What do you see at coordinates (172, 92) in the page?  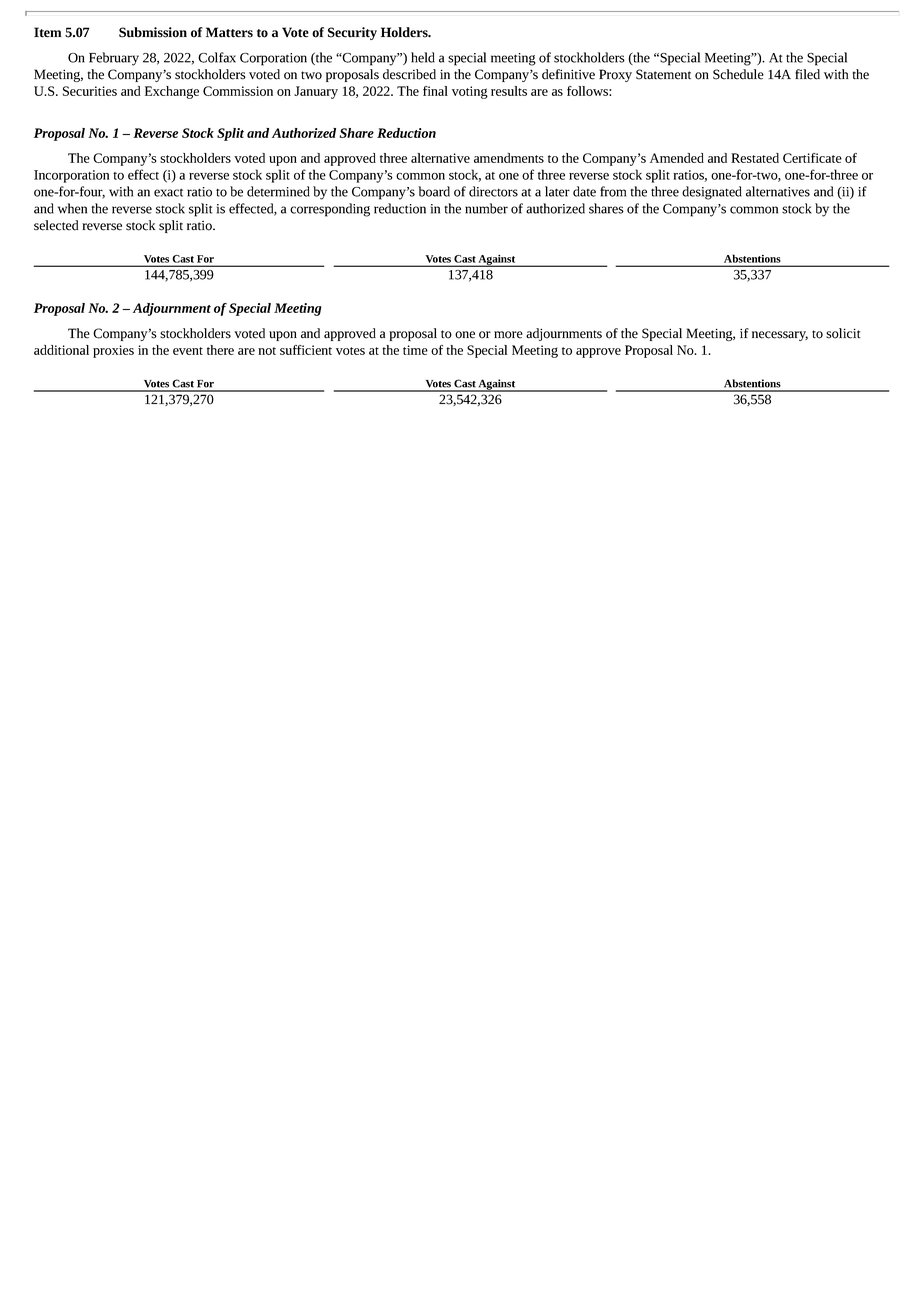 I see `Exchange` at bounding box center [172, 92].
